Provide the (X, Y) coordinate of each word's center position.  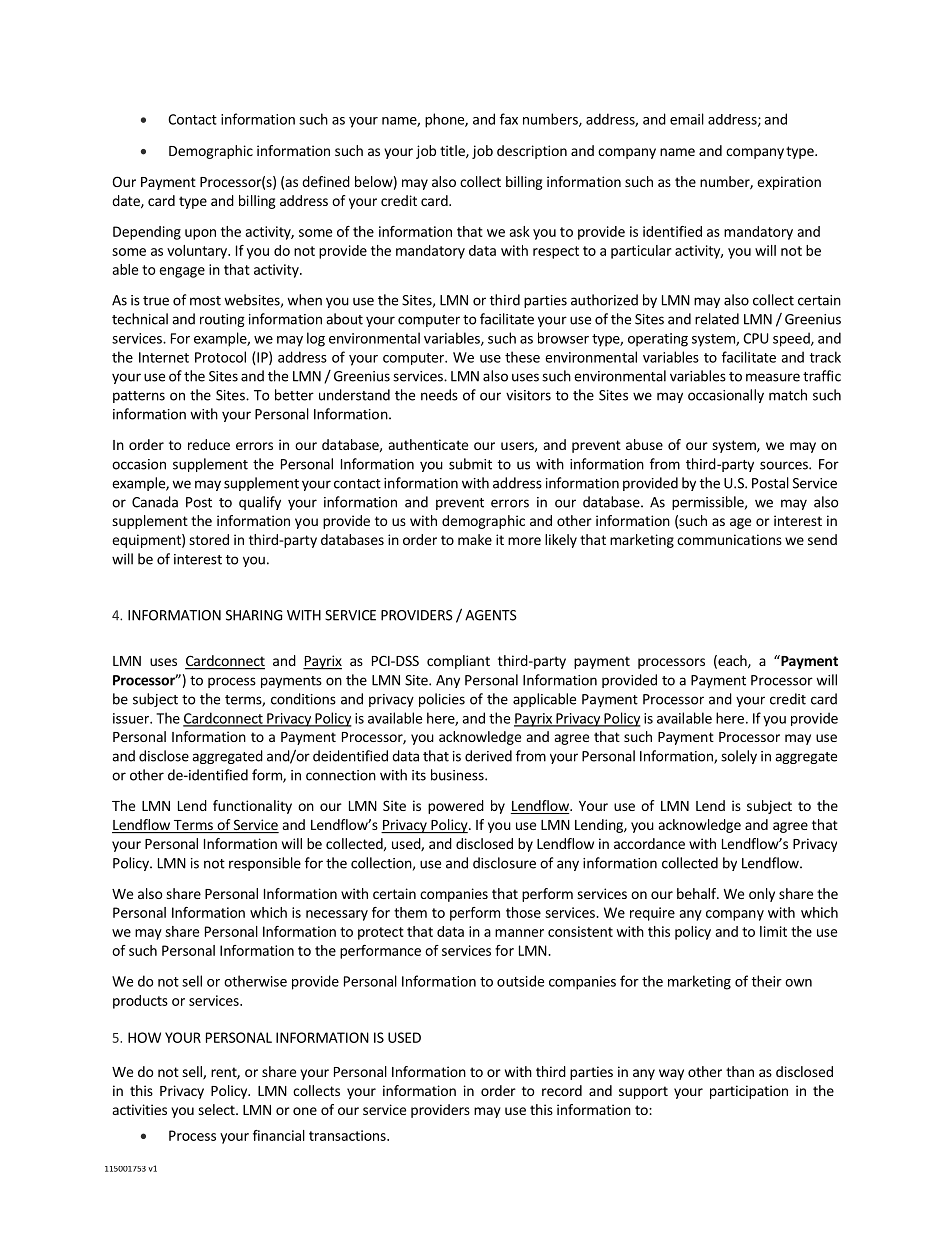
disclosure (504, 863)
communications (729, 539)
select (217, 1109)
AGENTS (491, 615)
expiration (789, 183)
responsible (265, 864)
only (762, 895)
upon (200, 234)
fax (509, 119)
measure (773, 377)
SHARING (254, 615)
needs (439, 395)
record (562, 1090)
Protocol (220, 357)
